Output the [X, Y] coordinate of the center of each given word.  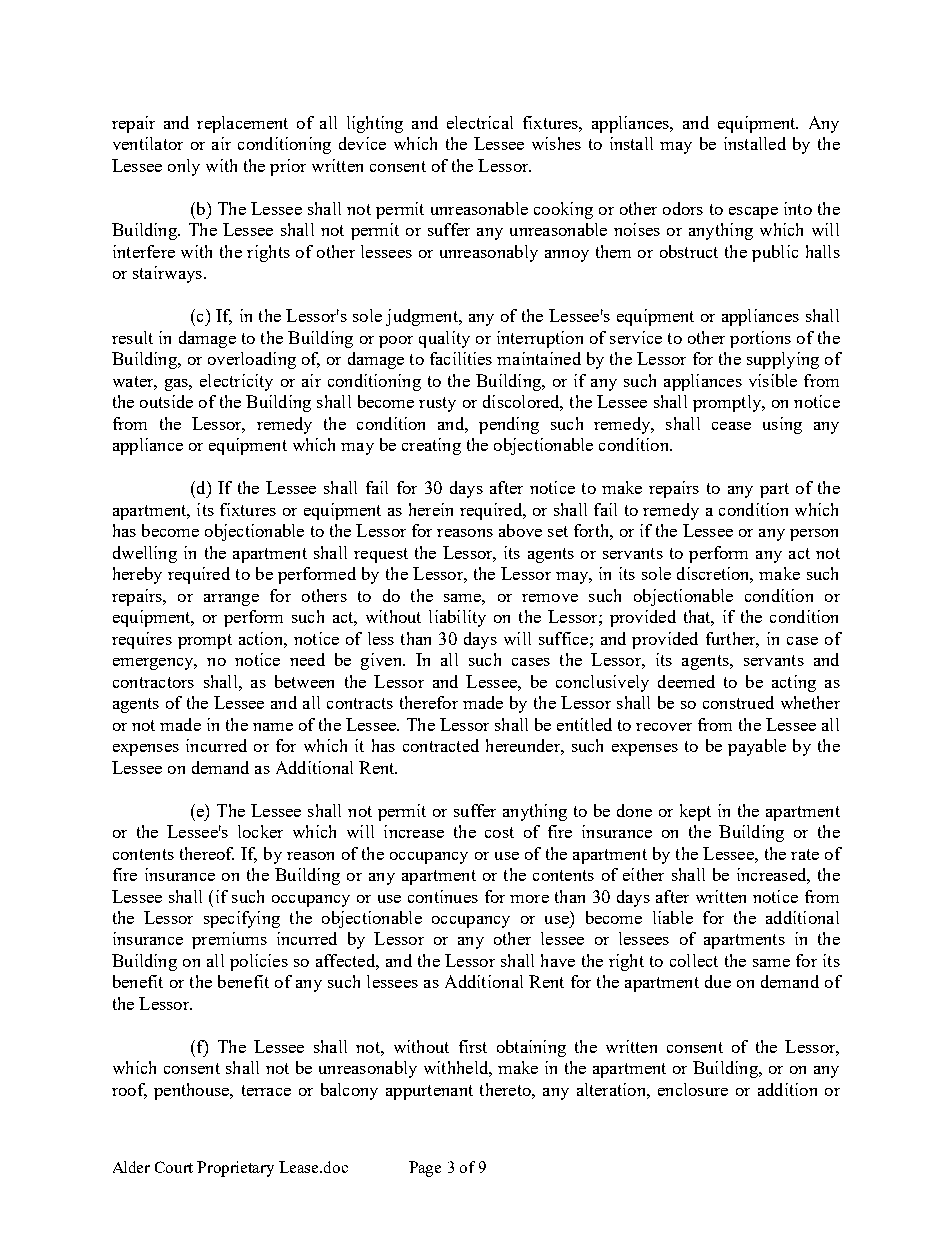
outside [166, 401]
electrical [480, 122]
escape [753, 213]
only [184, 167]
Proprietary [235, 1169]
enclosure [693, 1089]
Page [425, 1169]
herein [431, 509]
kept [695, 812]
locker [260, 831]
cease [731, 426]
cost [499, 832]
